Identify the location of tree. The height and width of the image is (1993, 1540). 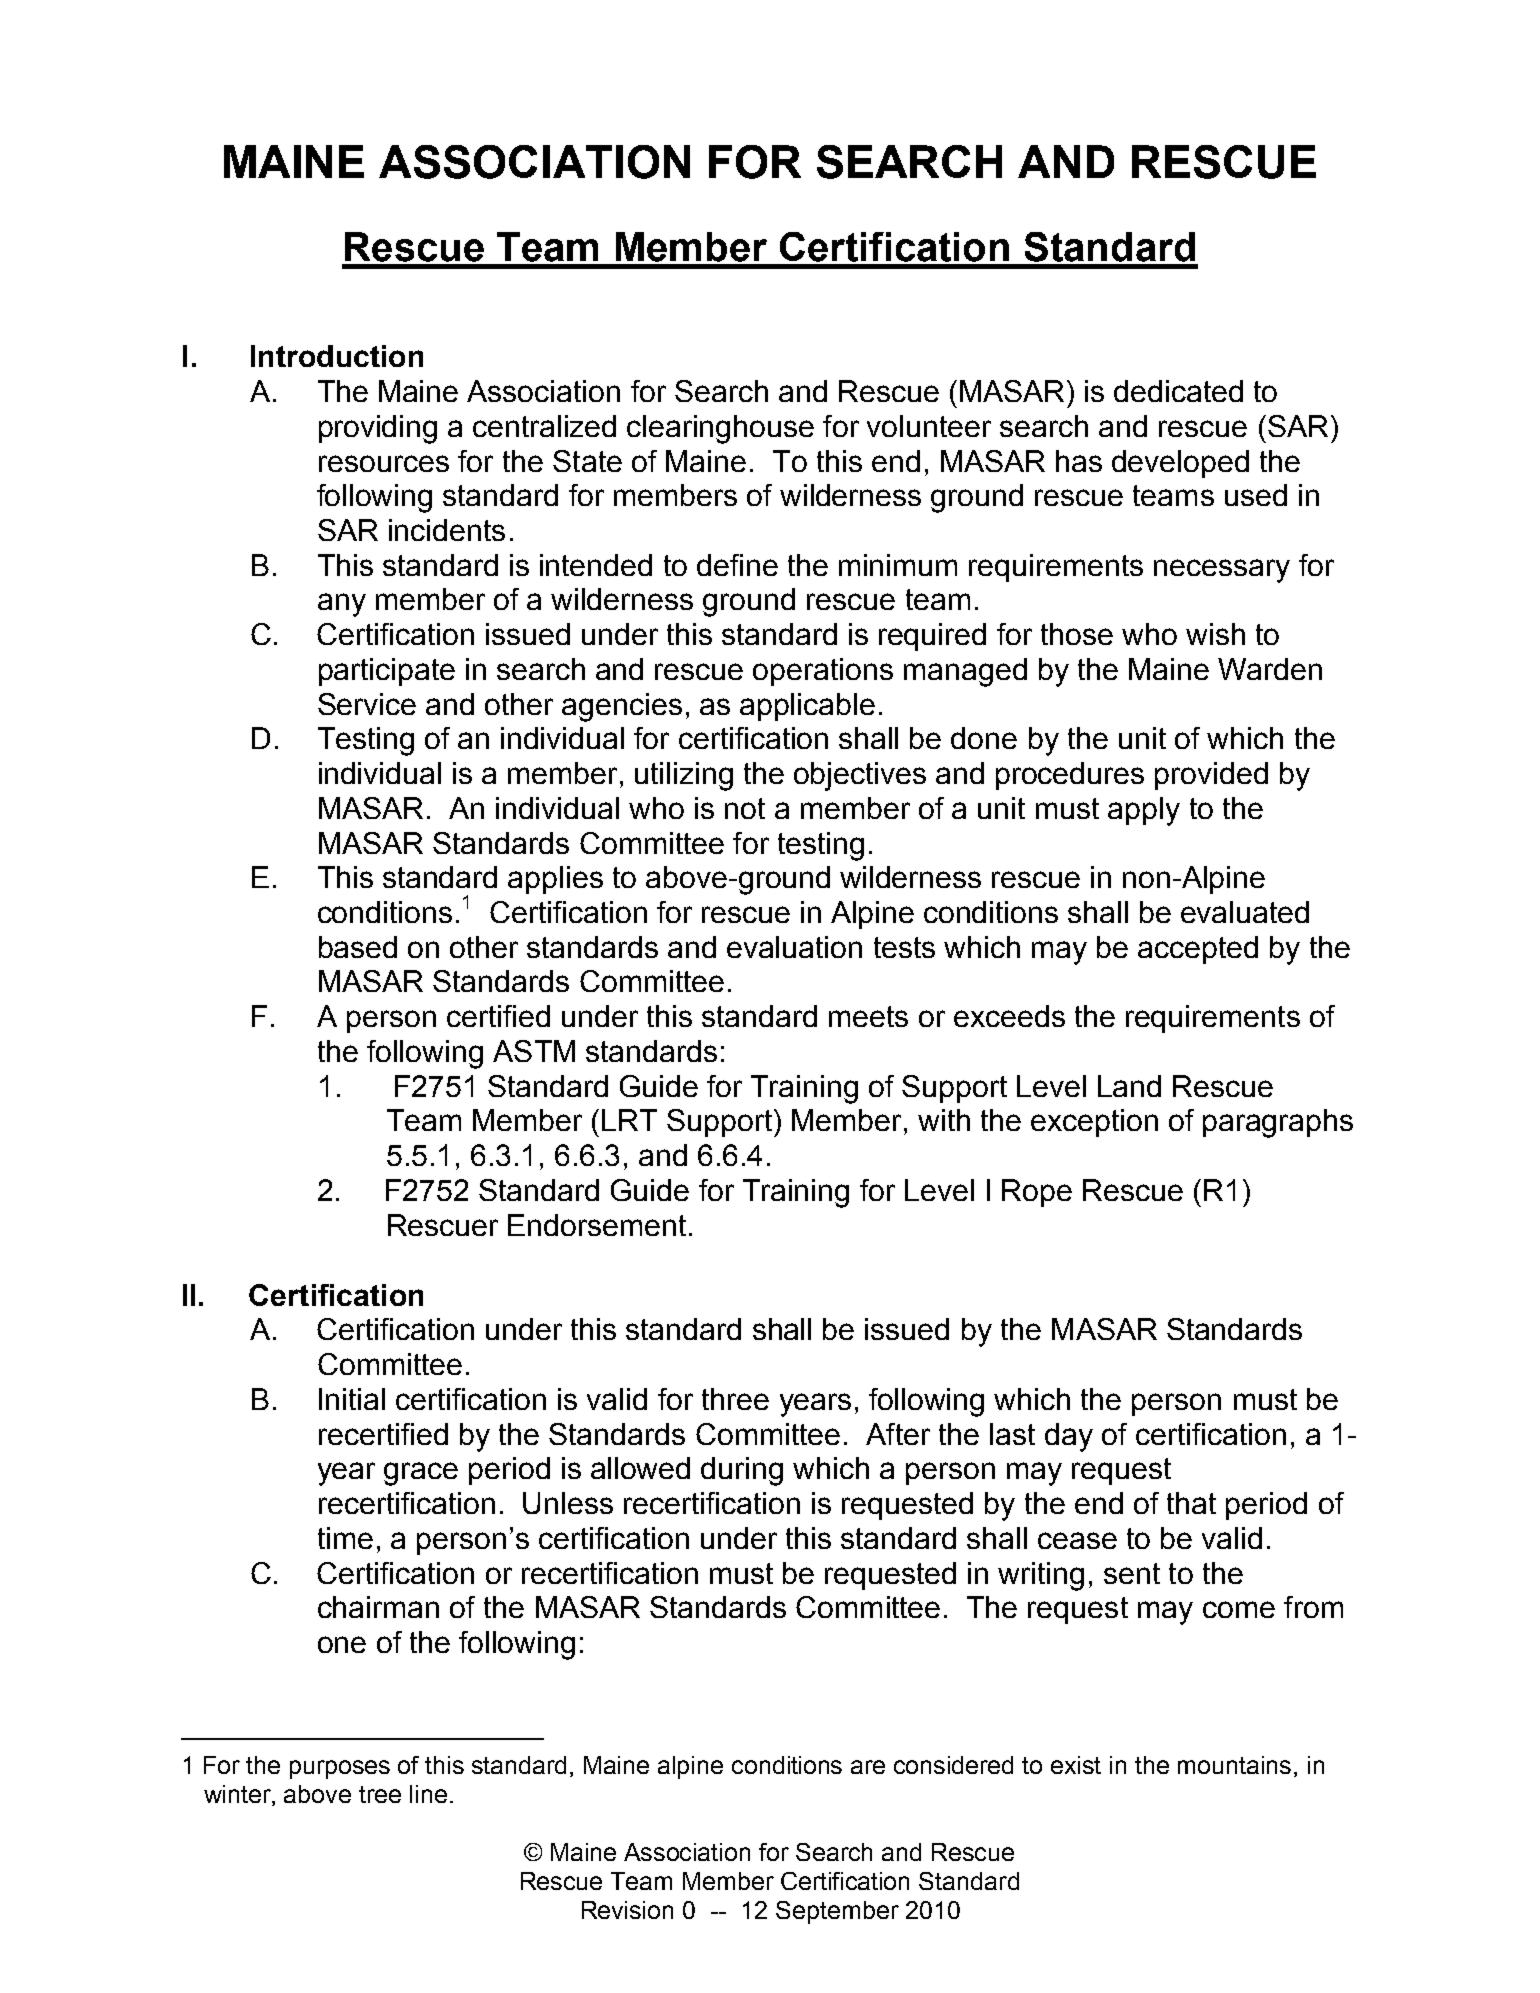
(380, 1794).
